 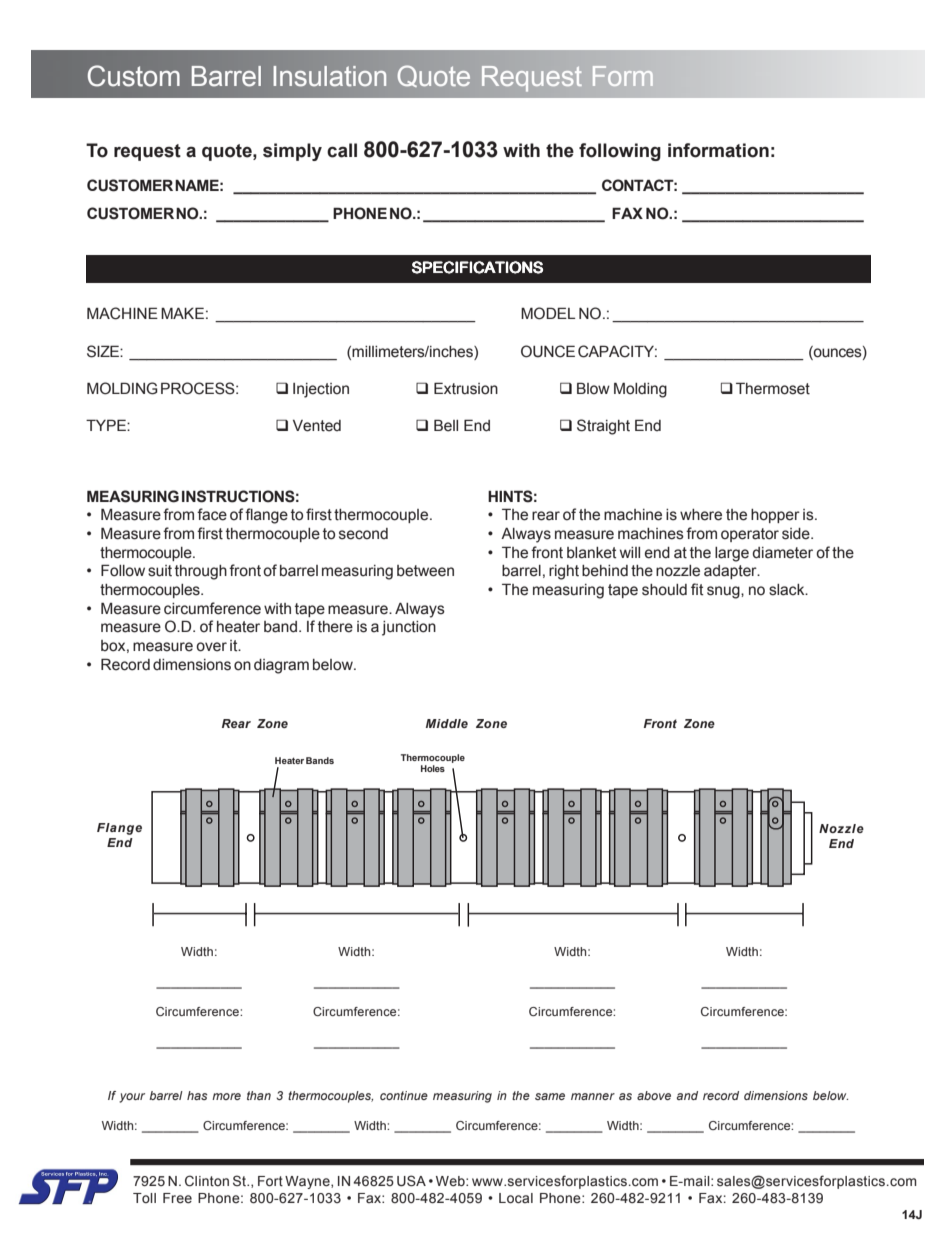 What do you see at coordinates (654, 1095) in the image?
I see `above` at bounding box center [654, 1095].
